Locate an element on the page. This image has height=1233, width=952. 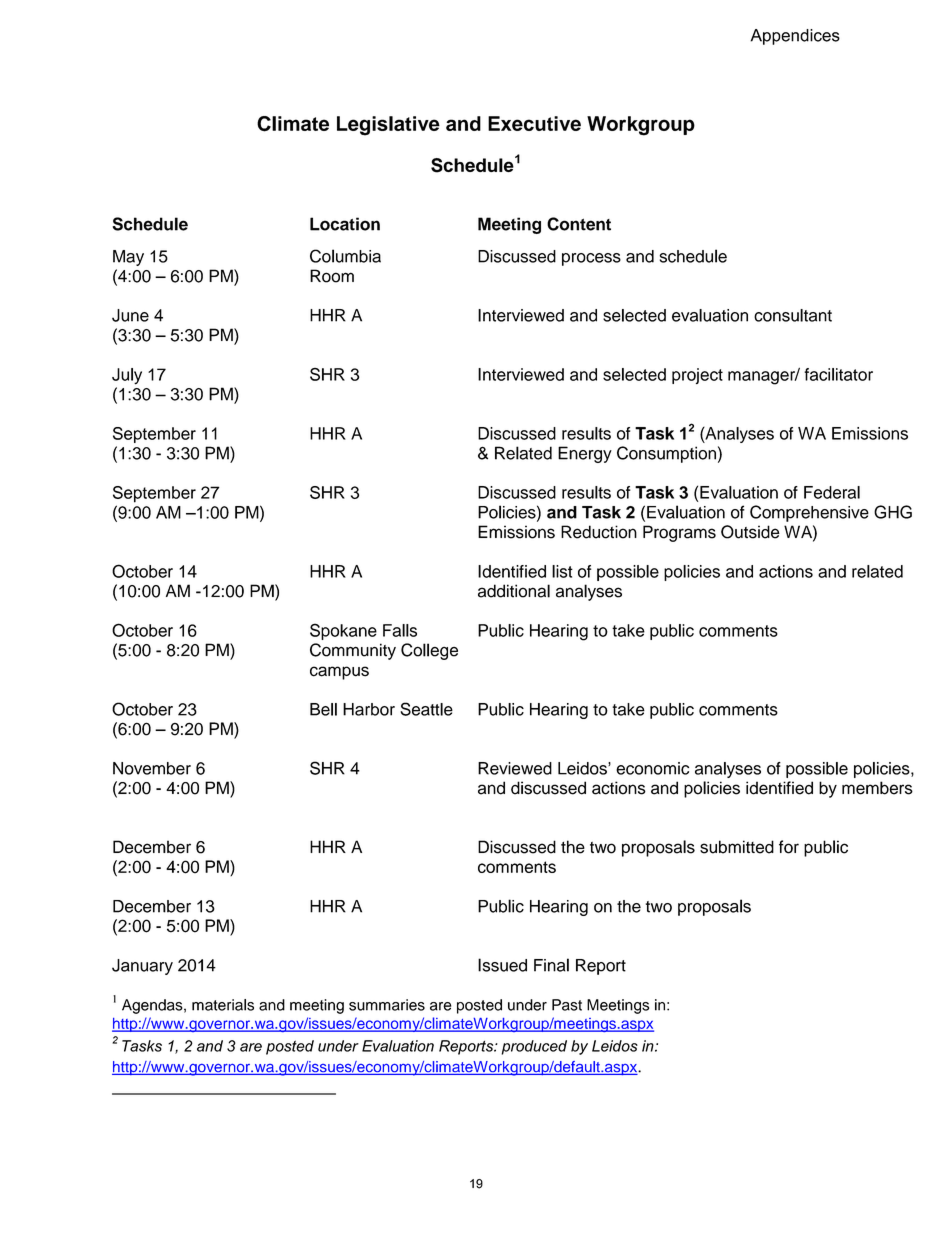
list is located at coordinates (562, 571).
